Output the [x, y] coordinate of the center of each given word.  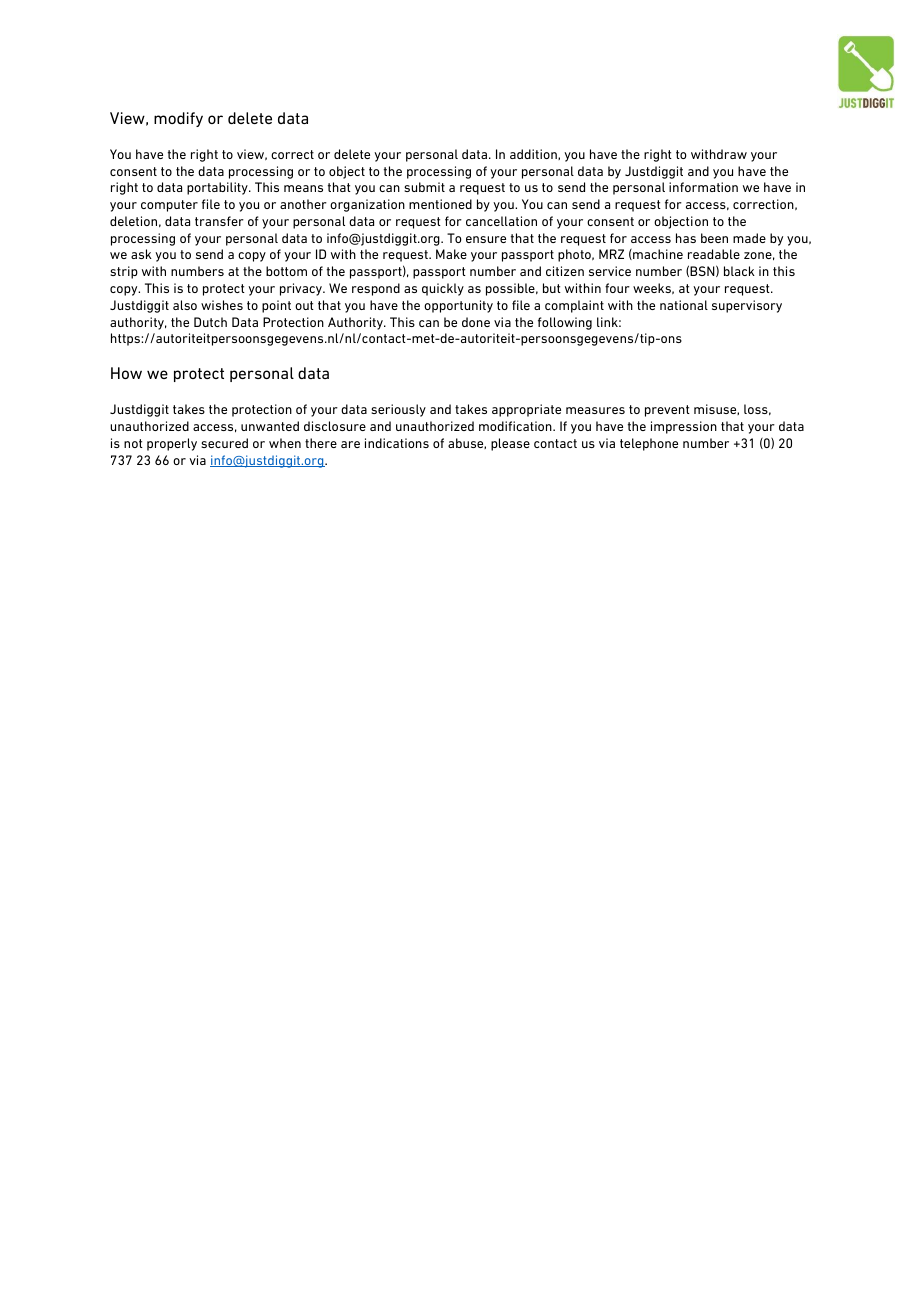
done [476, 322]
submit [424, 187]
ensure [486, 239]
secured [224, 443]
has [686, 238]
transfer [219, 221]
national [684, 305]
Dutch [210, 322]
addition [534, 154]
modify [178, 119]
